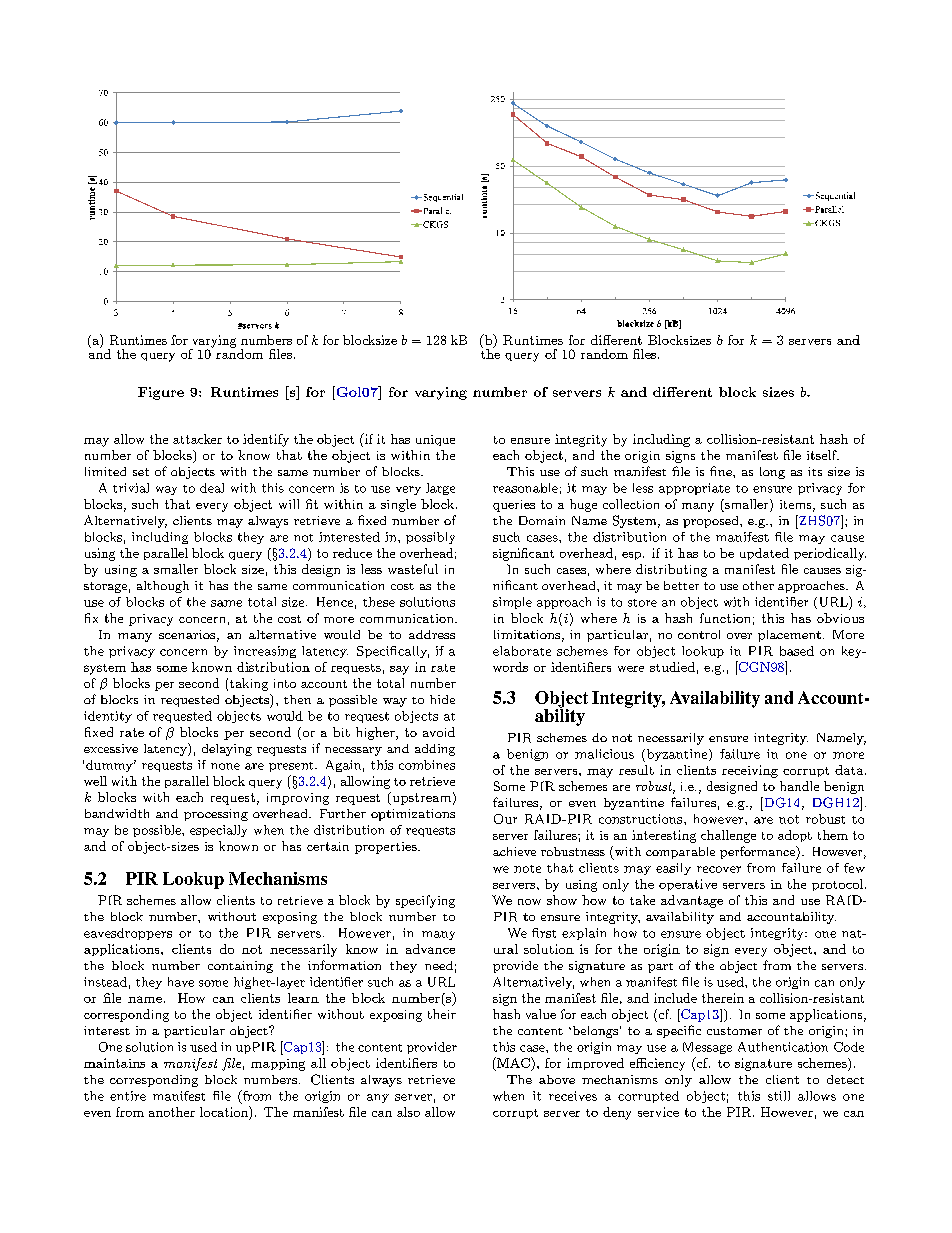 Image resolution: width=952 pixels, height=1233 pixels. What do you see at coordinates (750, 771) in the screenshot?
I see `receiving` at bounding box center [750, 771].
